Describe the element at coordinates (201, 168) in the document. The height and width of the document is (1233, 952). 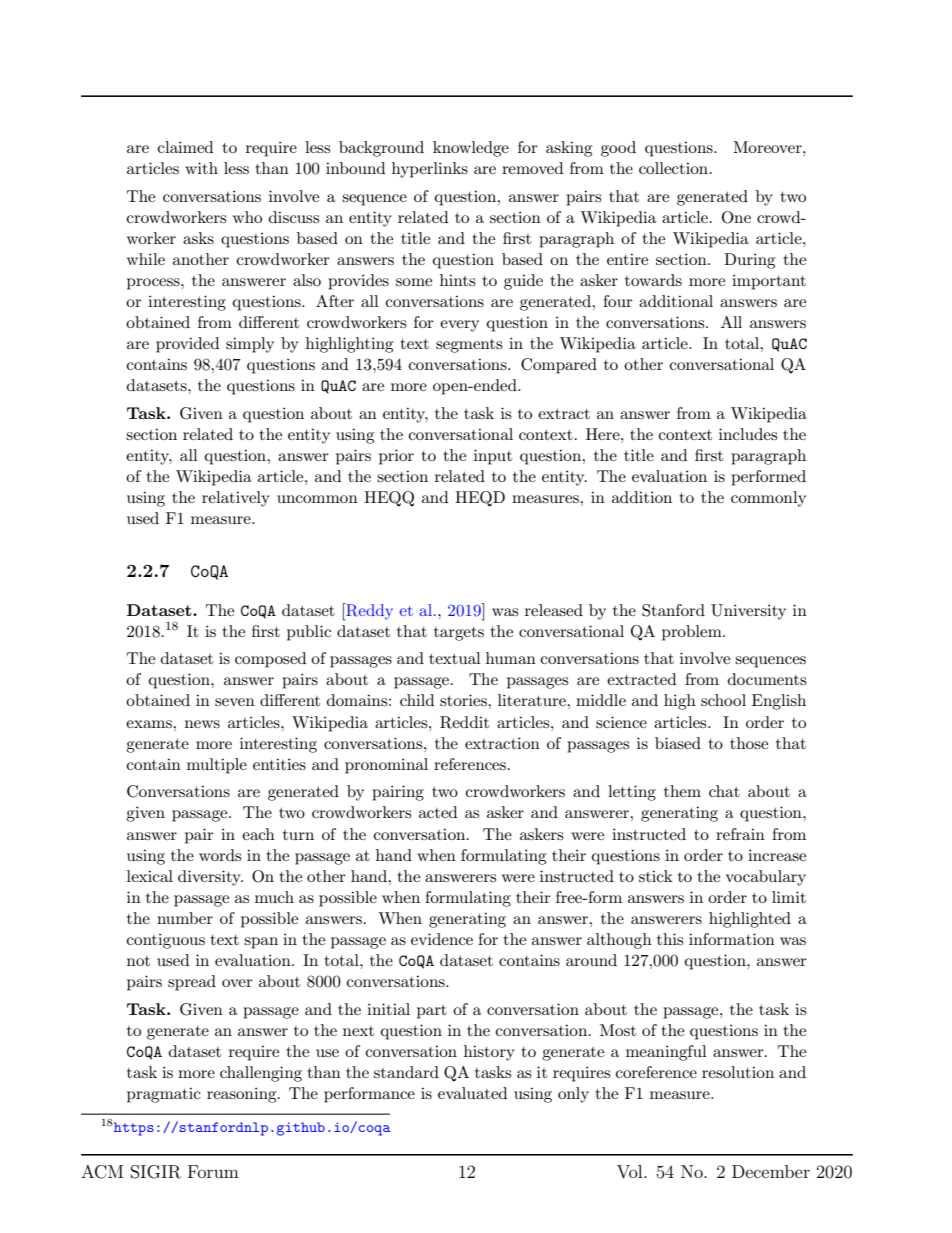
I see `with` at that location.
